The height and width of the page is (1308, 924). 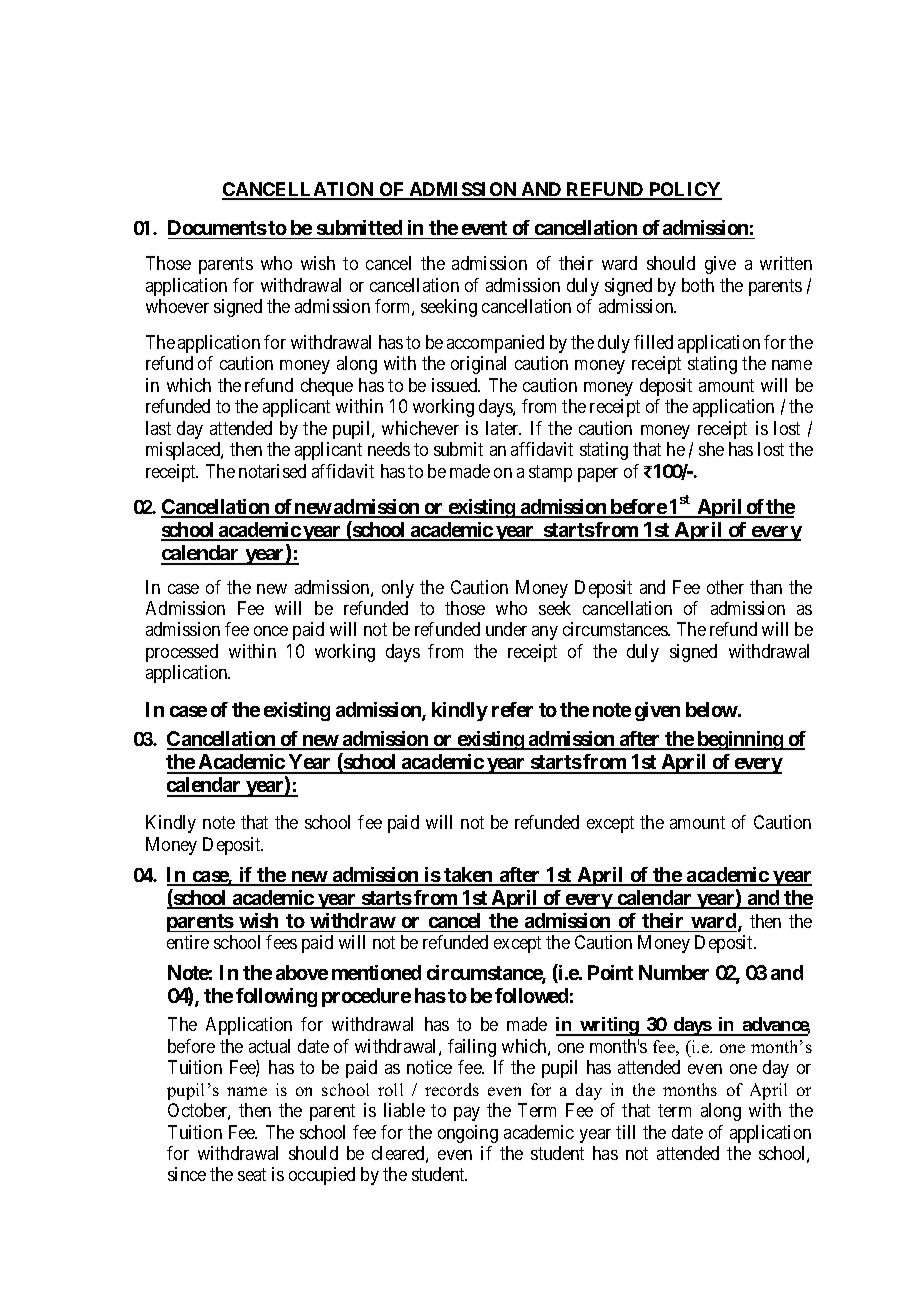 I want to click on till, so click(x=625, y=1132).
